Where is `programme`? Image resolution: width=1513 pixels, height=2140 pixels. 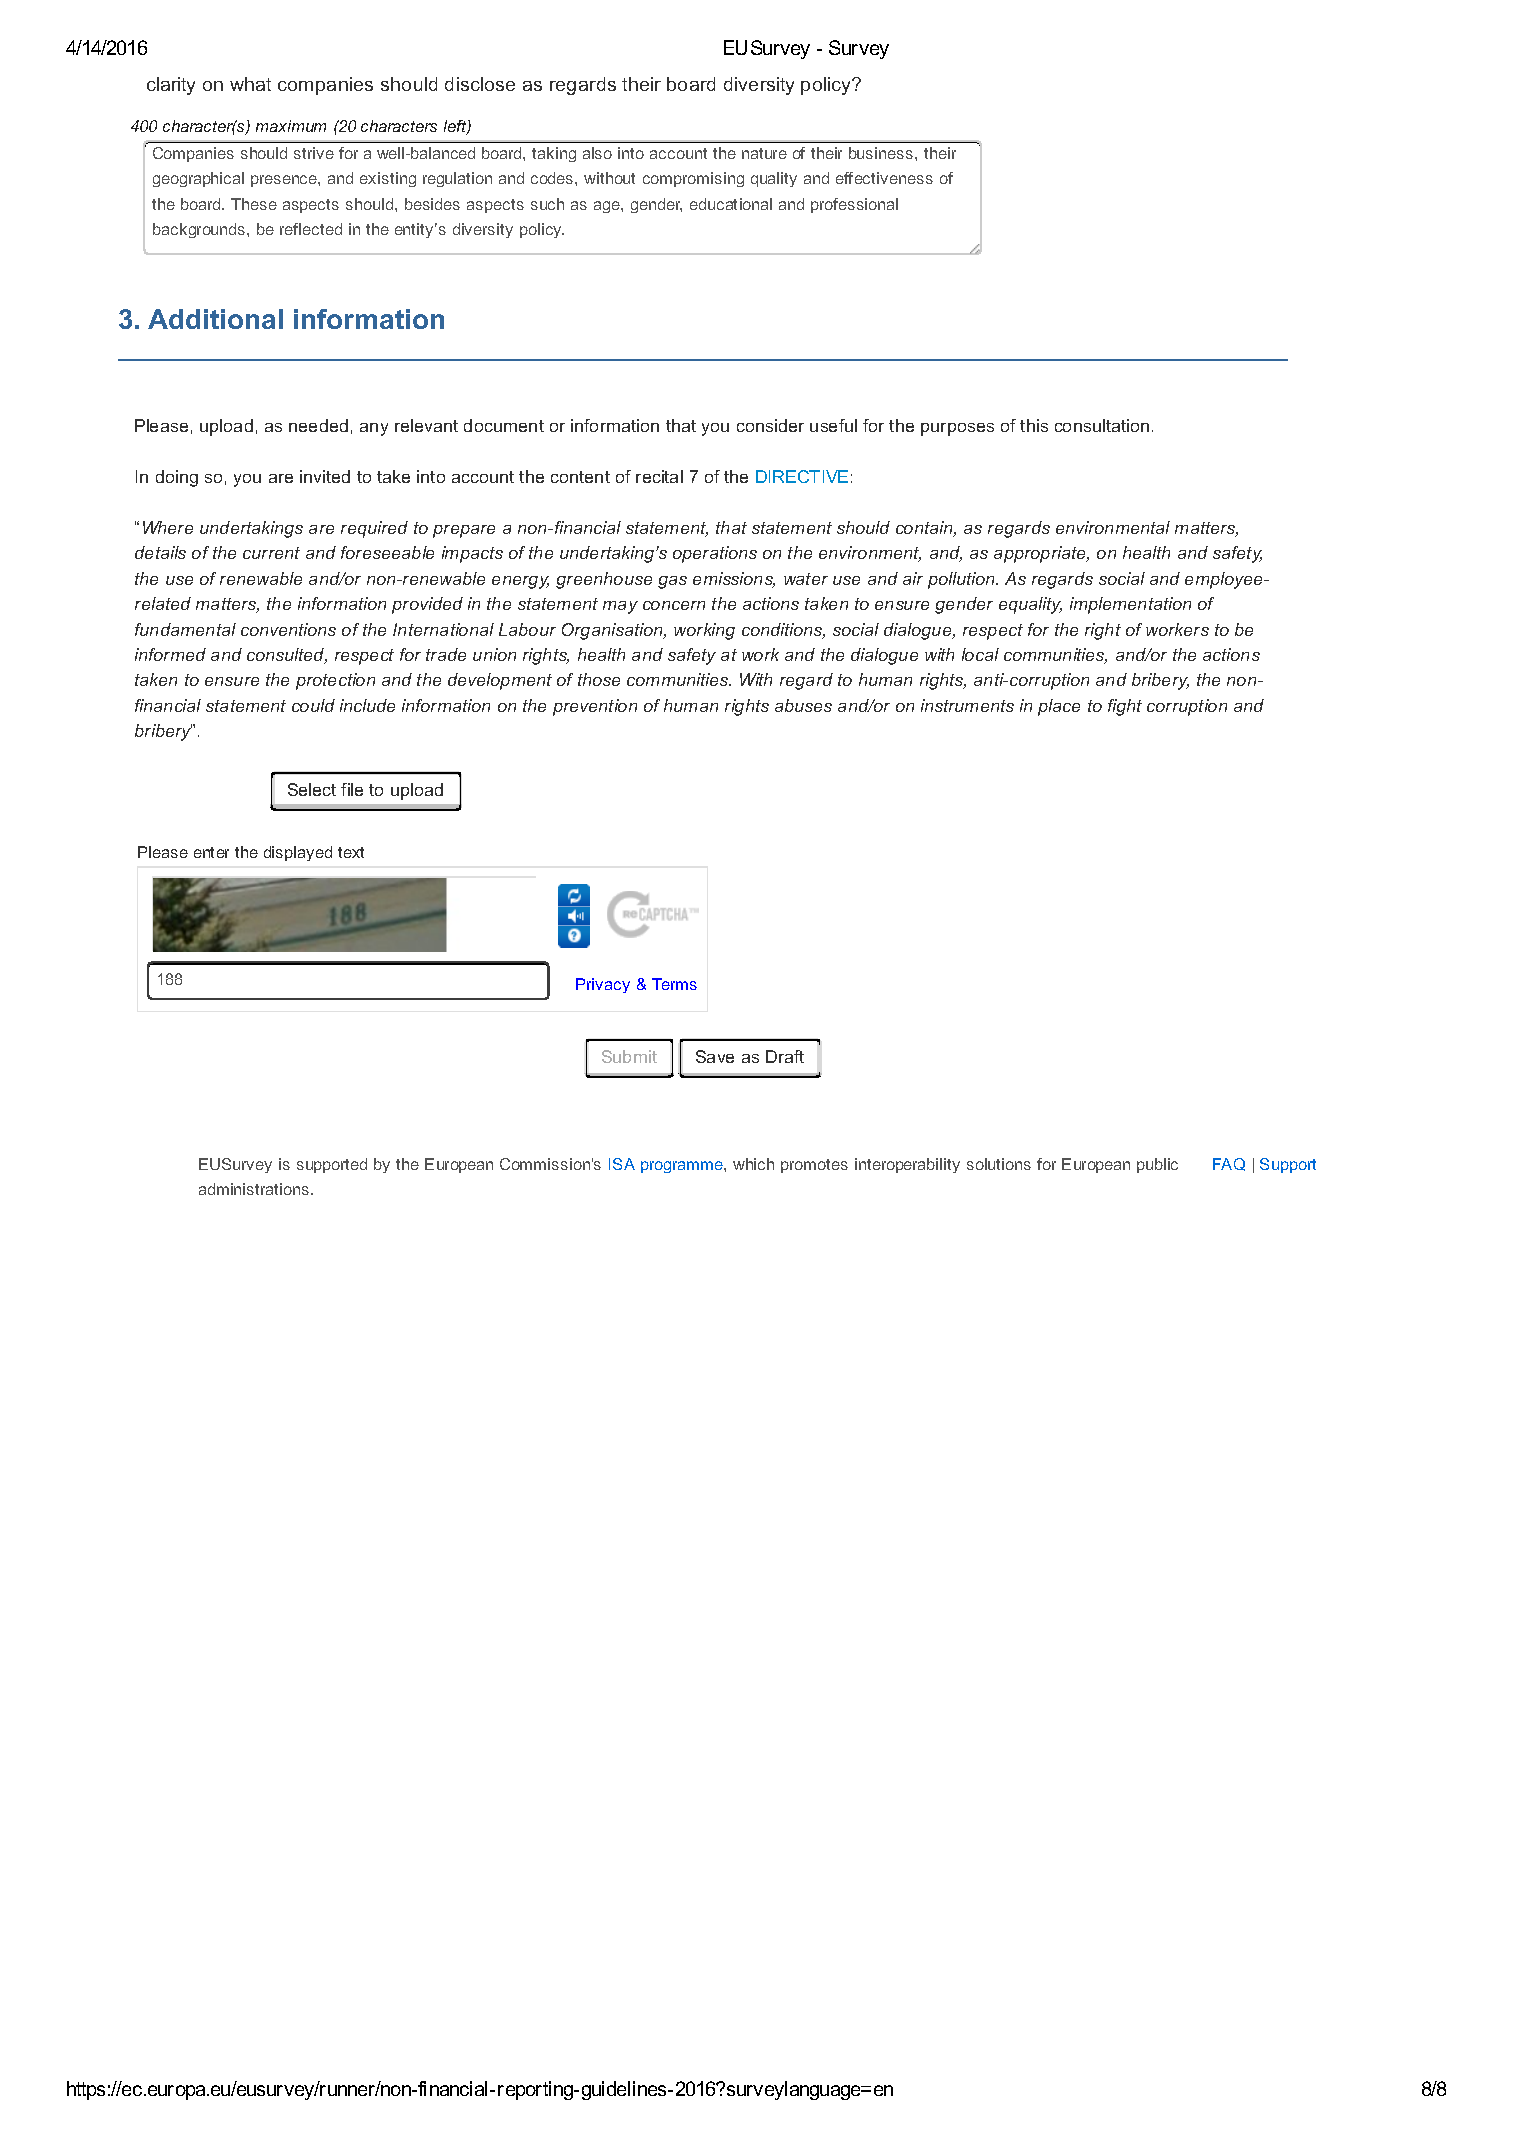 programme is located at coordinates (683, 1167).
